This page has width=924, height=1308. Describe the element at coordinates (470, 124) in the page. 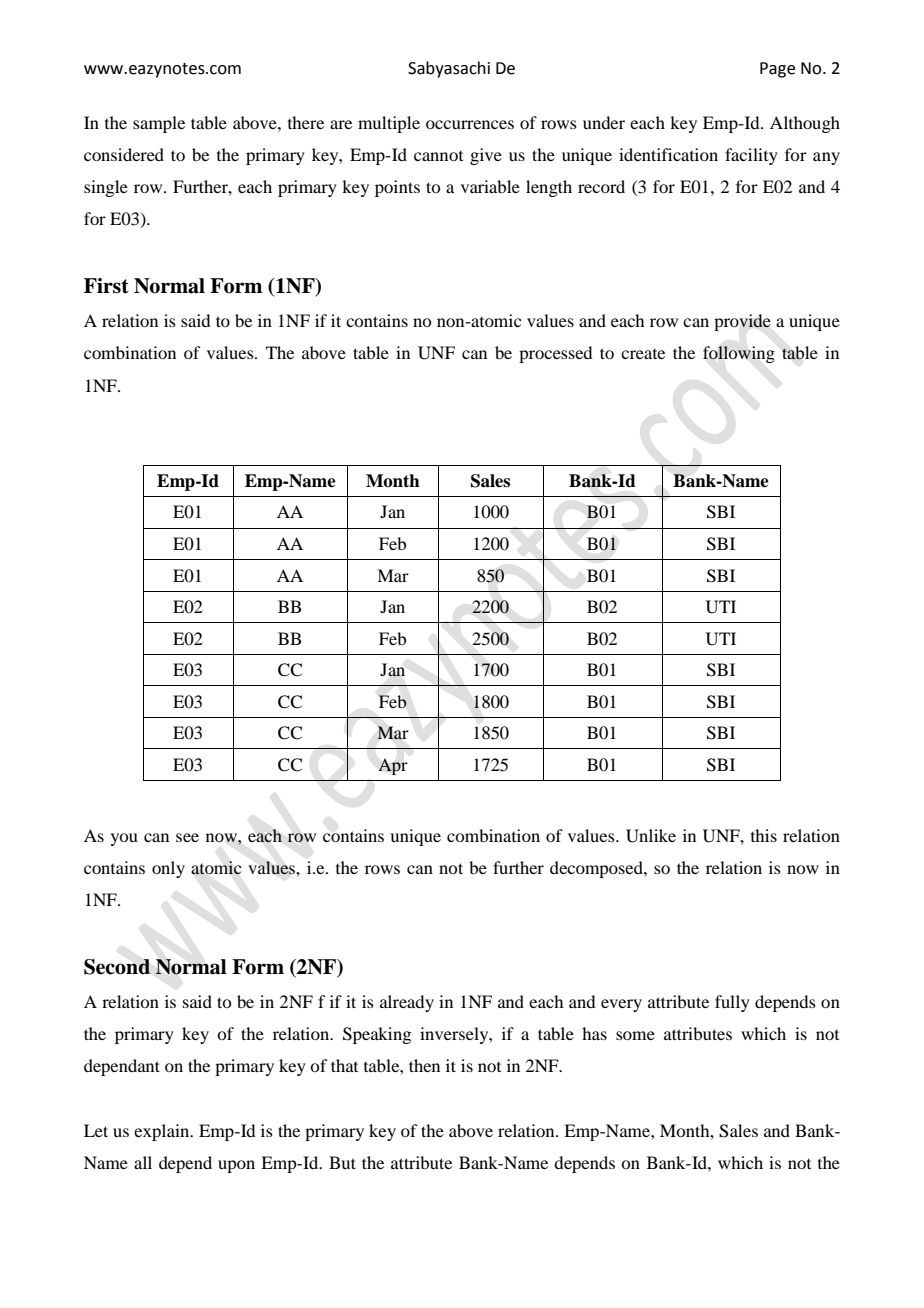

I see `occurrences` at that location.
